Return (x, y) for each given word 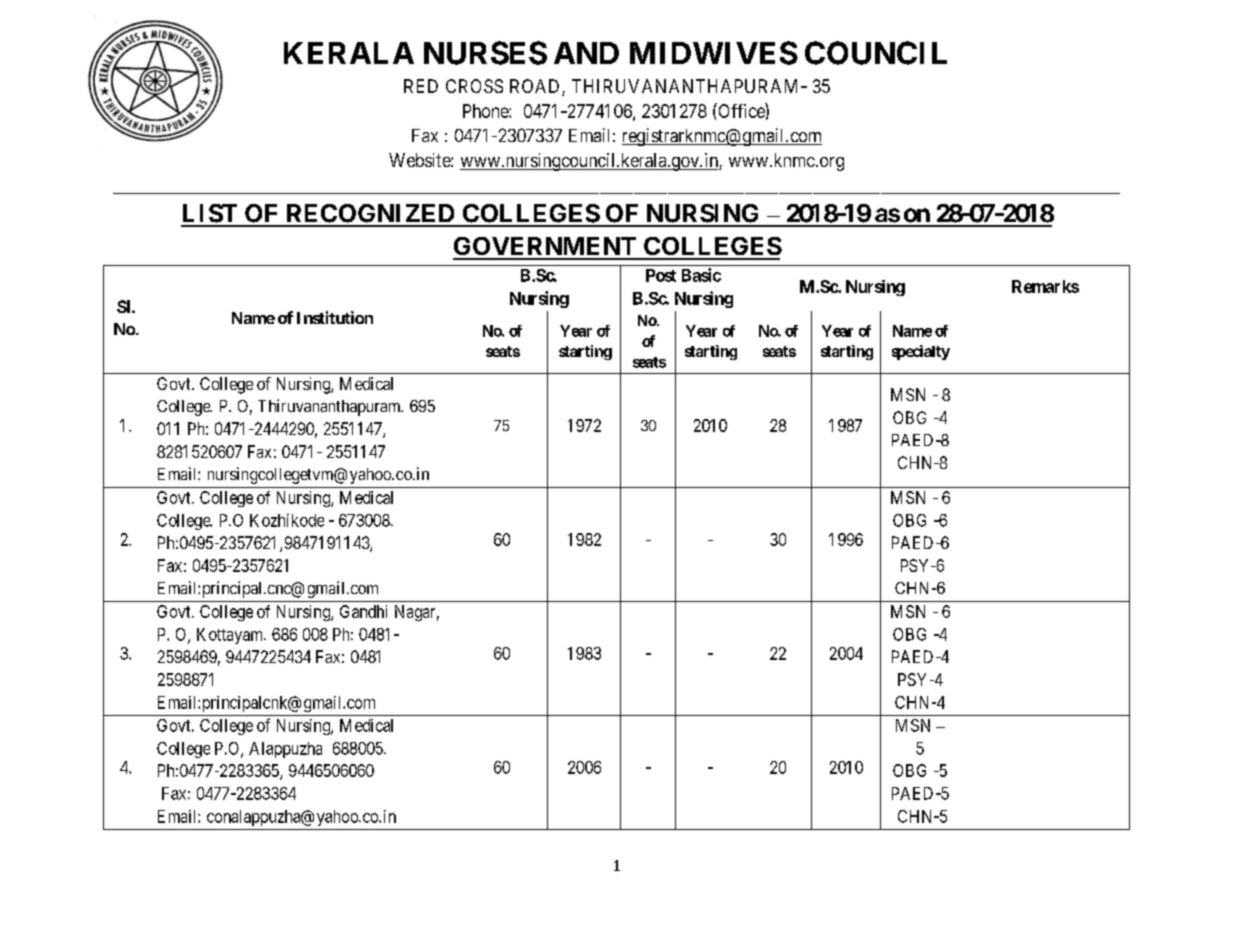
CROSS (474, 86)
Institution (335, 317)
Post (661, 275)
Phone (486, 111)
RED (421, 86)
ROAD (536, 87)
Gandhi (363, 611)
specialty (921, 352)
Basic (701, 275)
